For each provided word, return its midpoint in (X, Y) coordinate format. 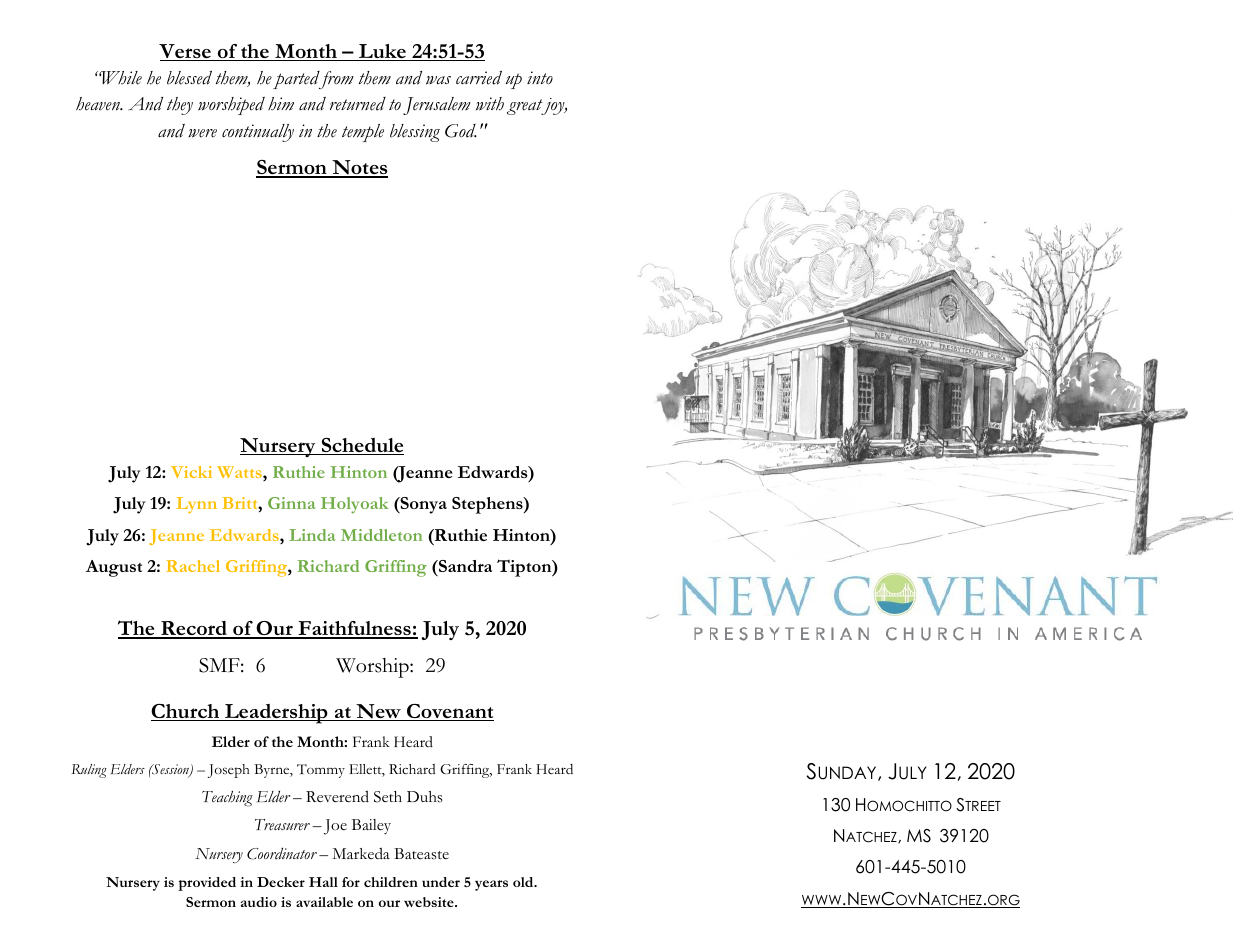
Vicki (191, 472)
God (461, 131)
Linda (312, 535)
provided (207, 884)
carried (479, 78)
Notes (359, 168)
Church (186, 712)
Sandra (464, 566)
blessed (189, 78)
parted (297, 80)
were (202, 133)
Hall (323, 882)
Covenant (449, 712)
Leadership (276, 714)
